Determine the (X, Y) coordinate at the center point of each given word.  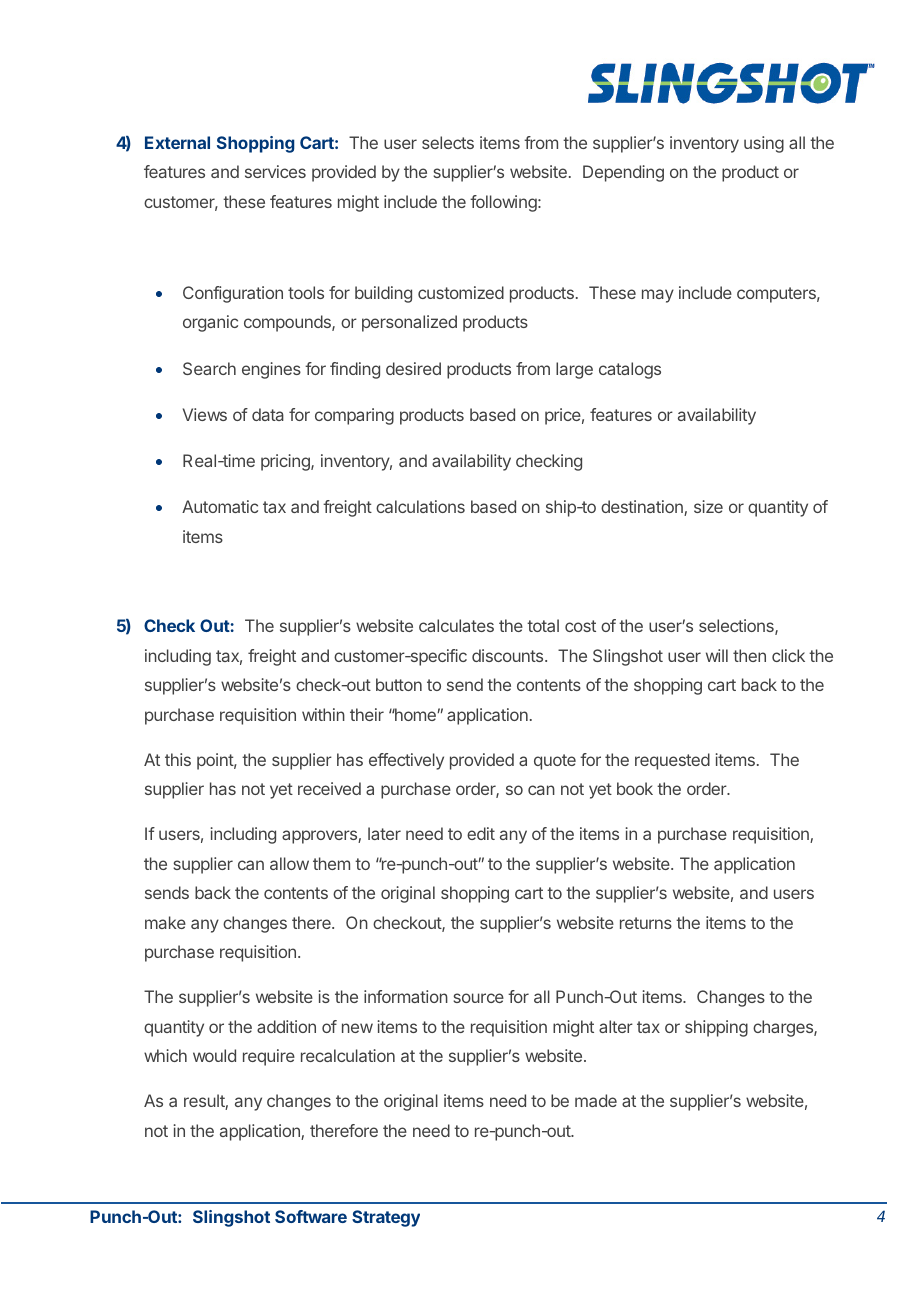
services (275, 171)
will (717, 655)
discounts (509, 655)
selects (448, 142)
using (764, 144)
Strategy (386, 1218)
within (323, 714)
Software (311, 1216)
